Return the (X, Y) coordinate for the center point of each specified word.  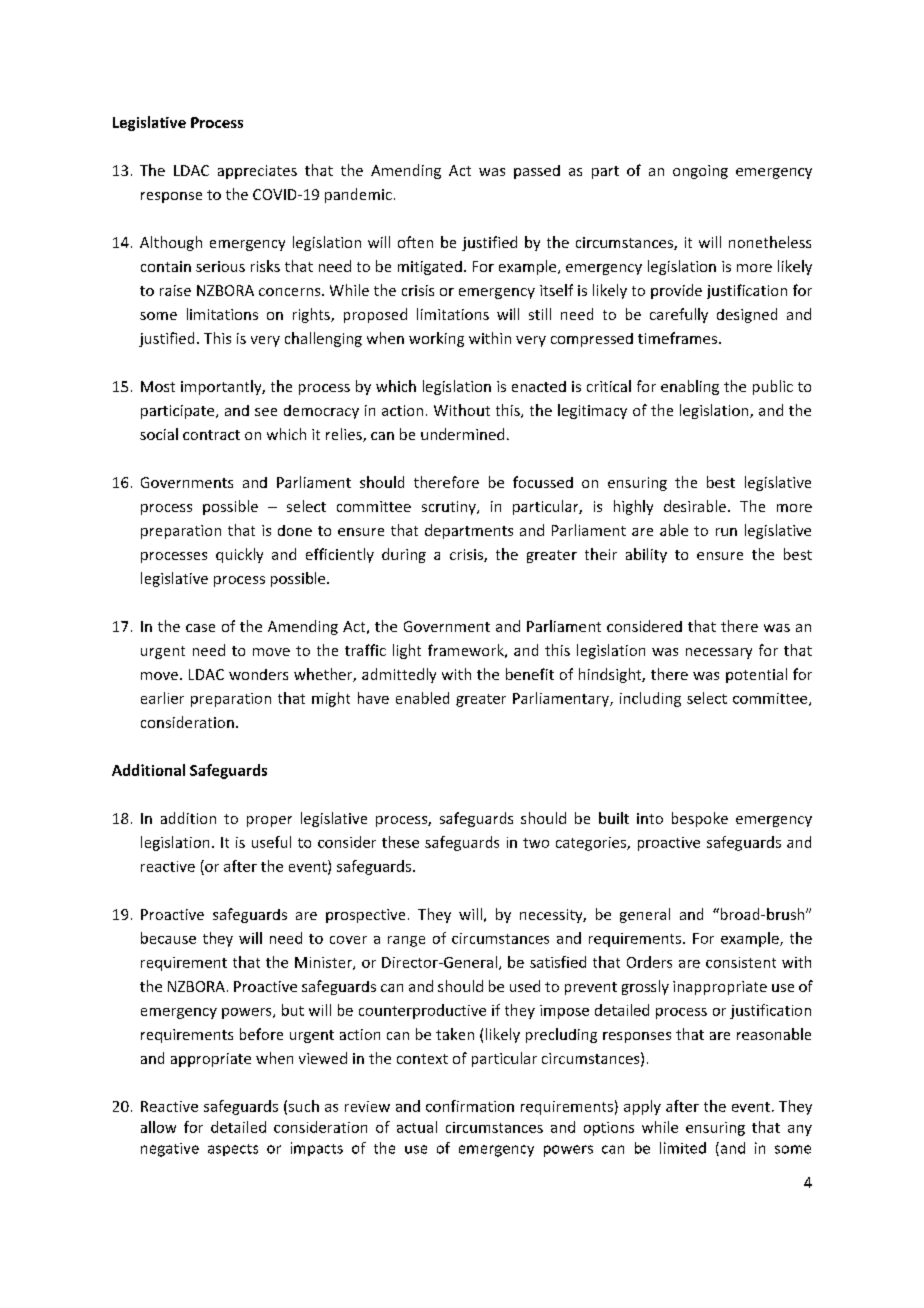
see (266, 412)
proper (269, 821)
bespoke (700, 819)
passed (537, 172)
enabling (690, 387)
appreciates (257, 172)
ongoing (700, 172)
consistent (741, 962)
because (168, 938)
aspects (233, 1150)
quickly (239, 555)
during (404, 555)
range (406, 941)
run (726, 532)
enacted (539, 386)
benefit (530, 674)
